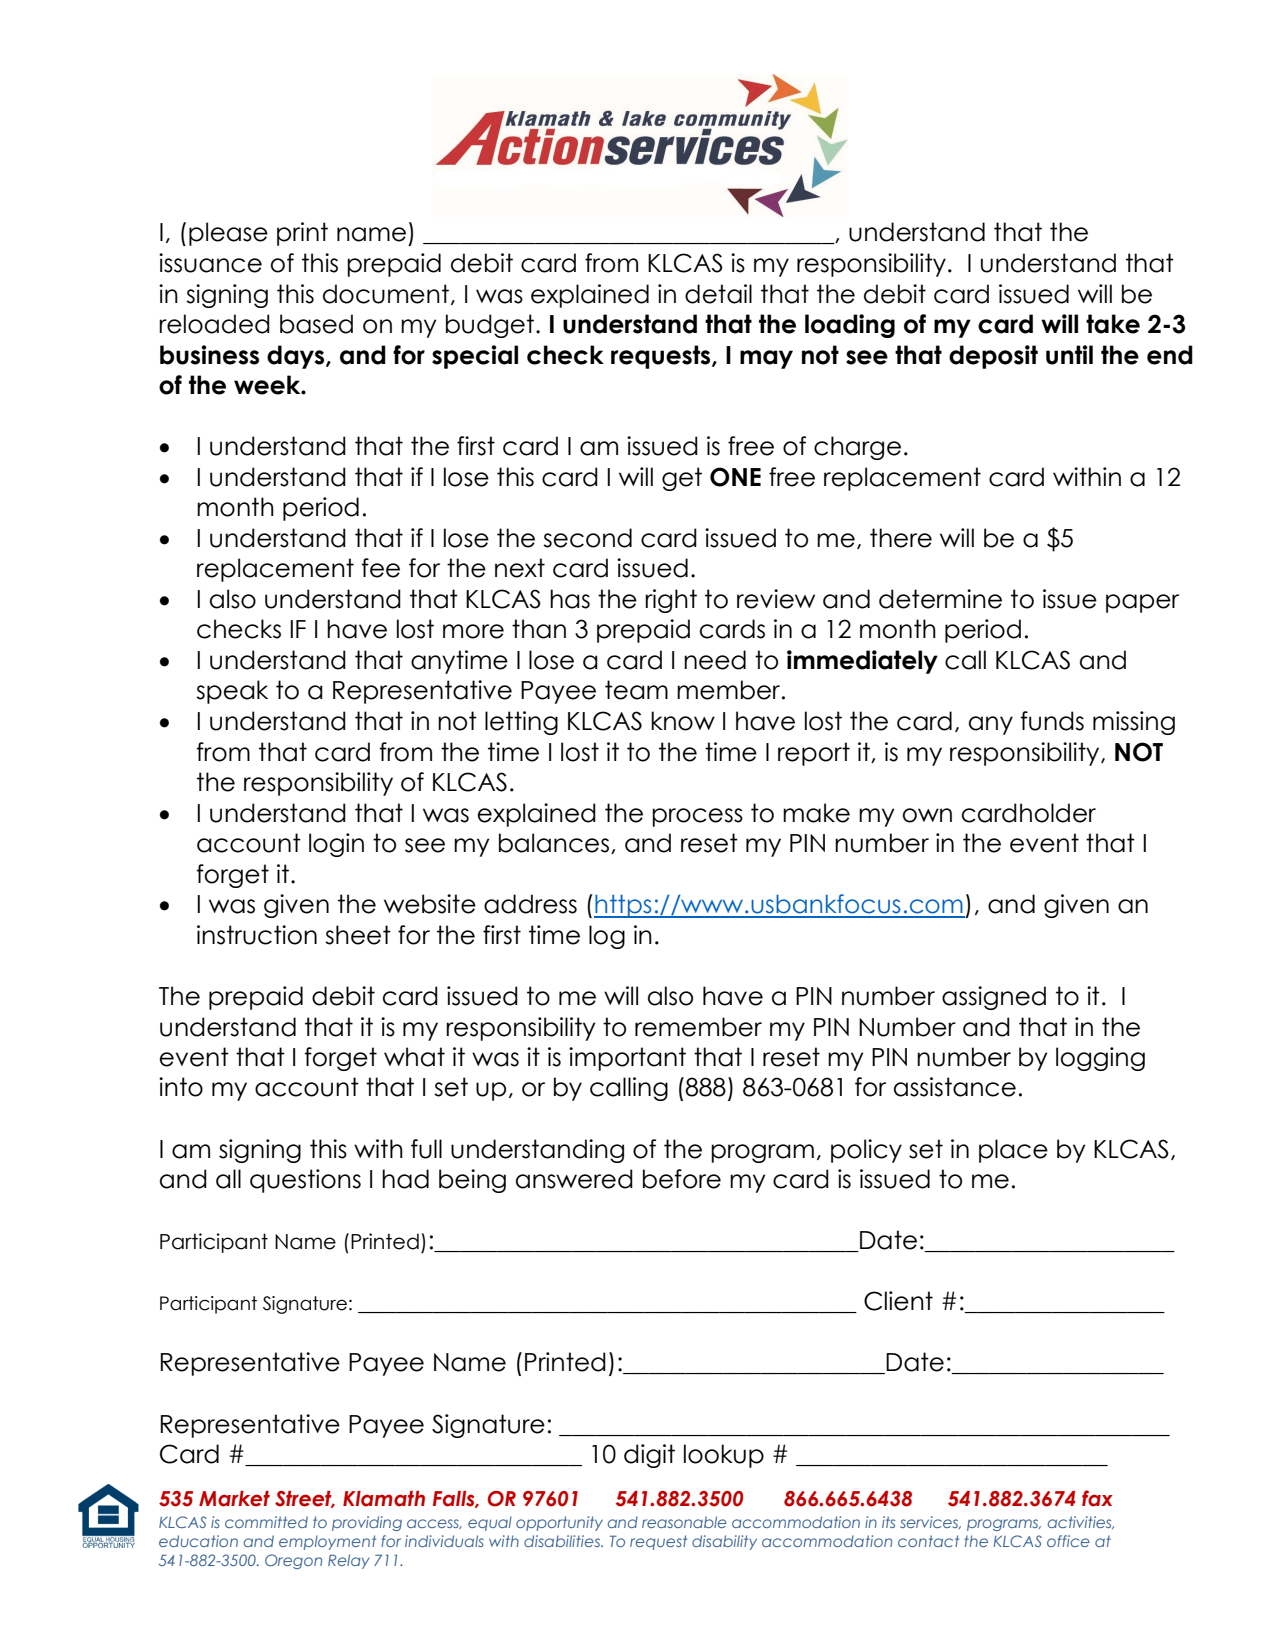  Describe the element at coordinates (718, 294) in the screenshot. I see `detail` at that location.
